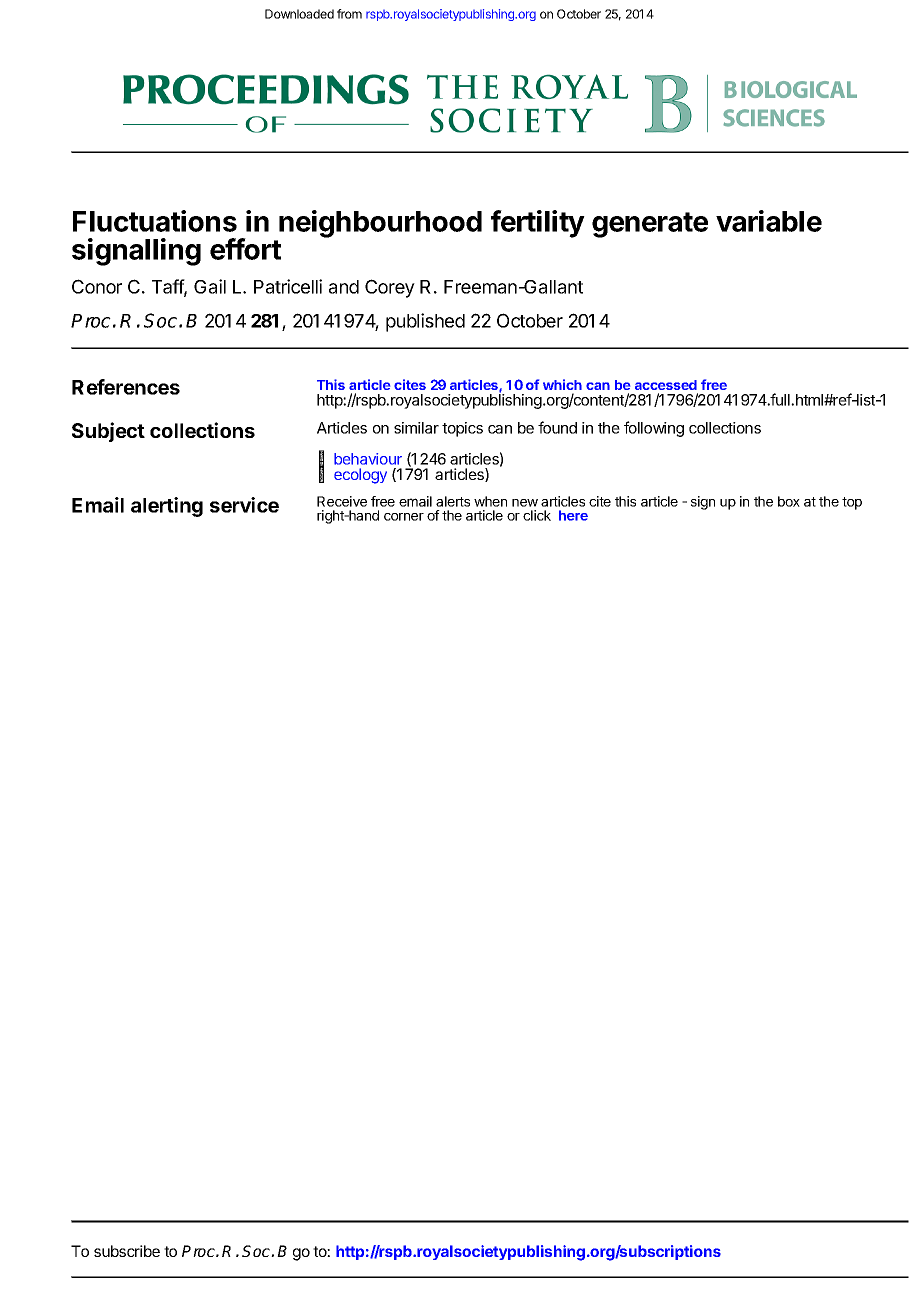  What do you see at coordinates (654, 429) in the screenshot?
I see `following` at bounding box center [654, 429].
